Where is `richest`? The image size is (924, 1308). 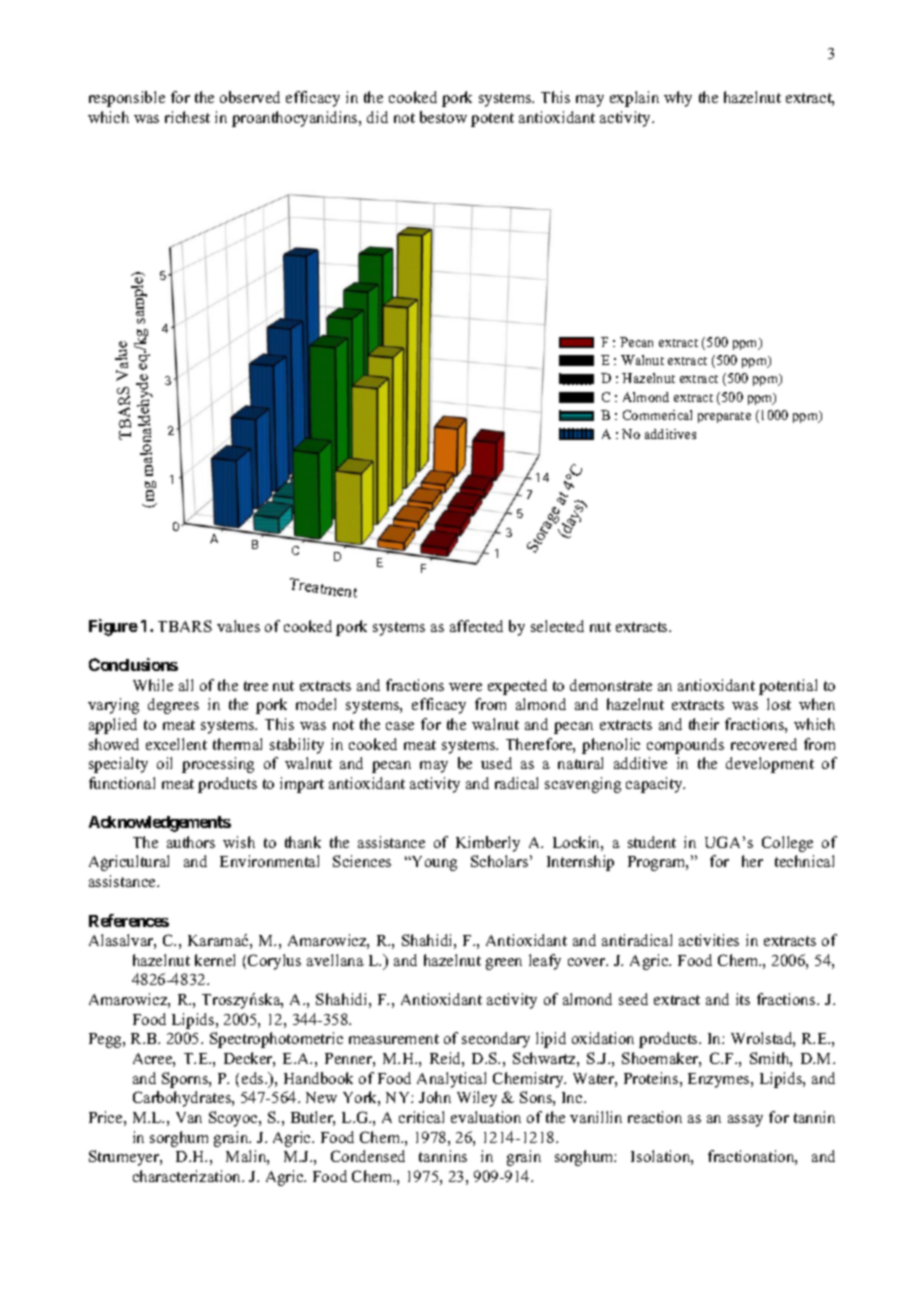
richest is located at coordinates (187, 117).
